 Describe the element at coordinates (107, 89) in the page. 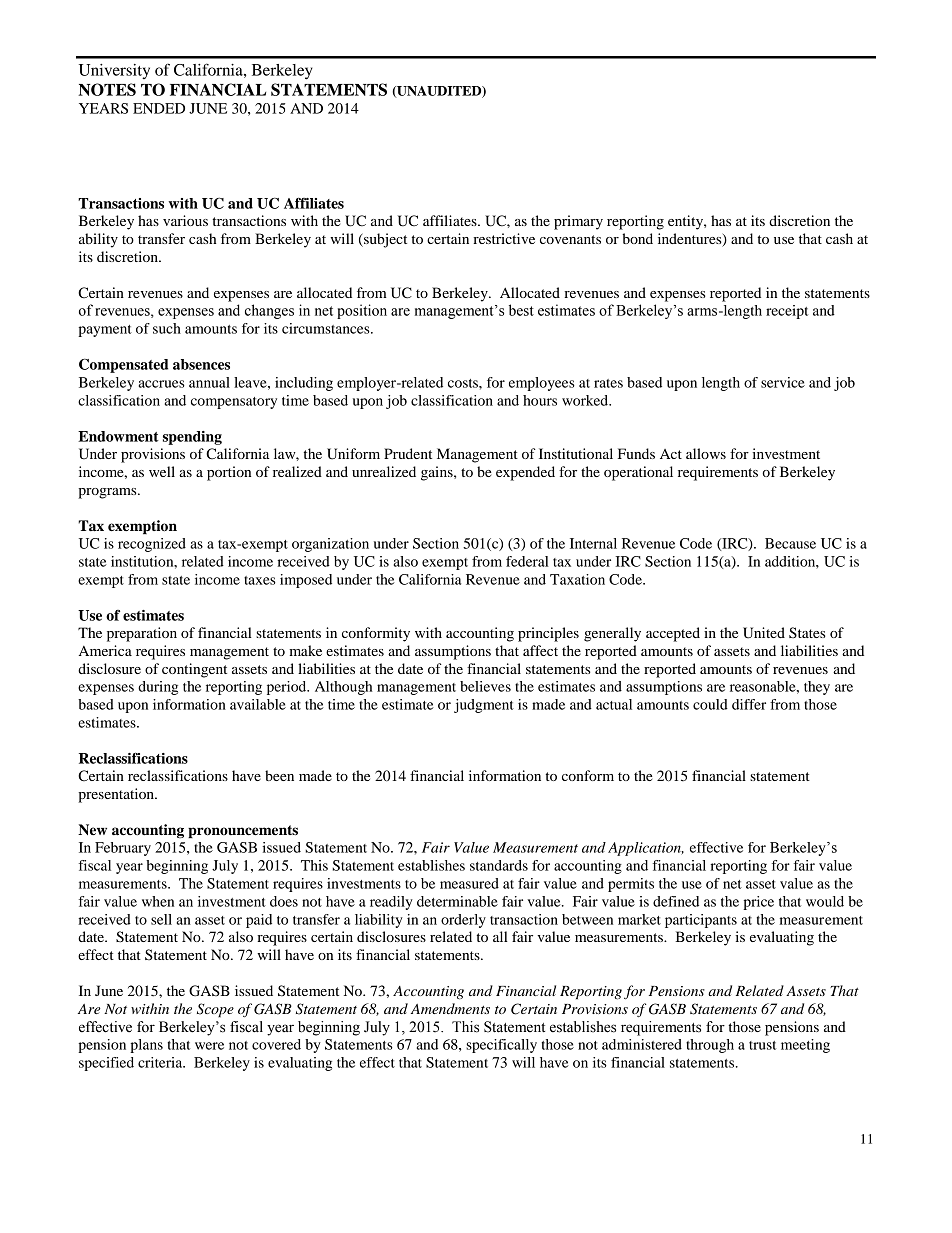

I see `NOTES` at that location.
